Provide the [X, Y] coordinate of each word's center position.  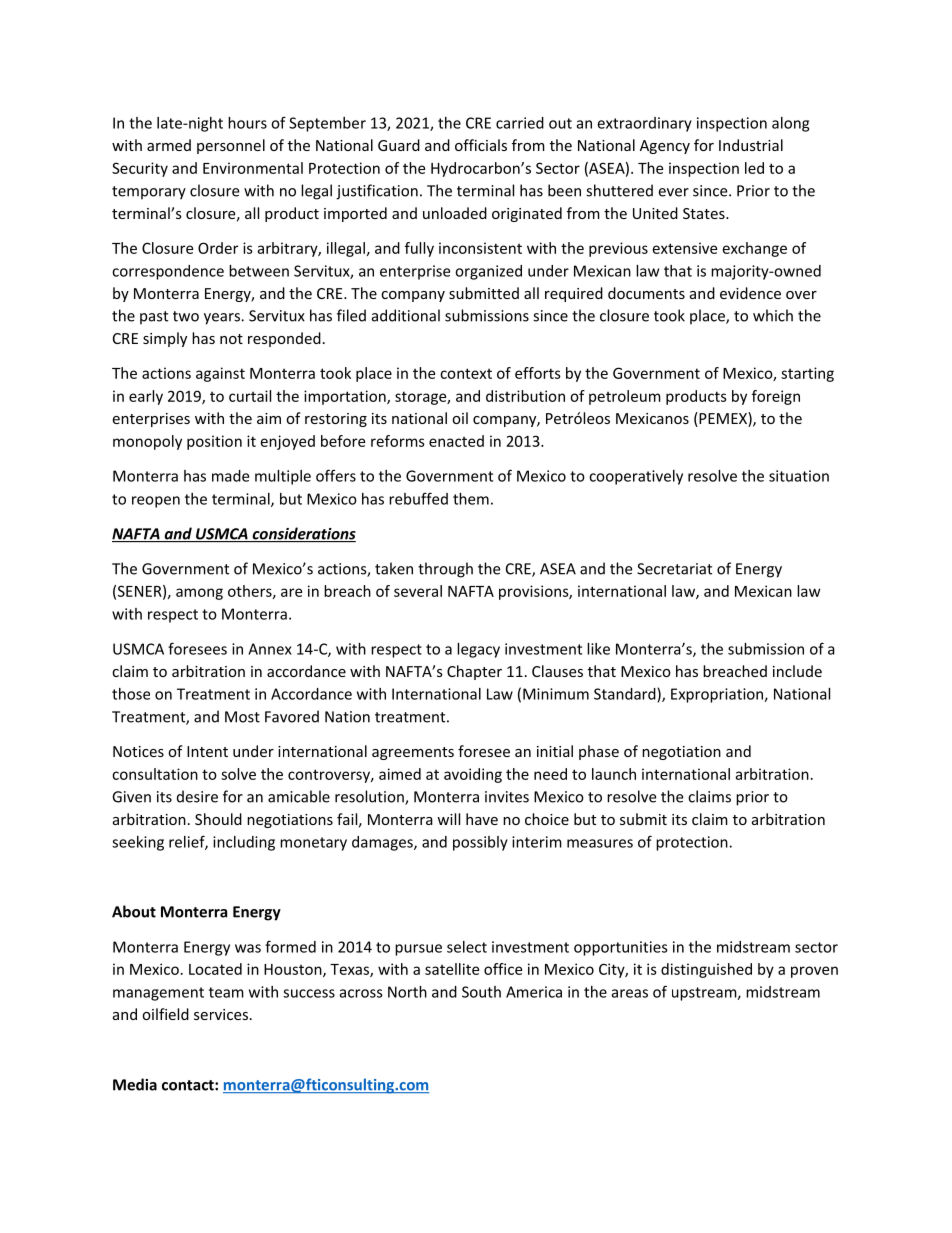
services [221, 1014]
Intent [207, 751]
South [481, 992]
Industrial [751, 145]
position [214, 442]
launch [614, 774]
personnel [231, 146]
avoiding [473, 775]
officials [481, 145]
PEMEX [723, 419]
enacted [456, 441]
